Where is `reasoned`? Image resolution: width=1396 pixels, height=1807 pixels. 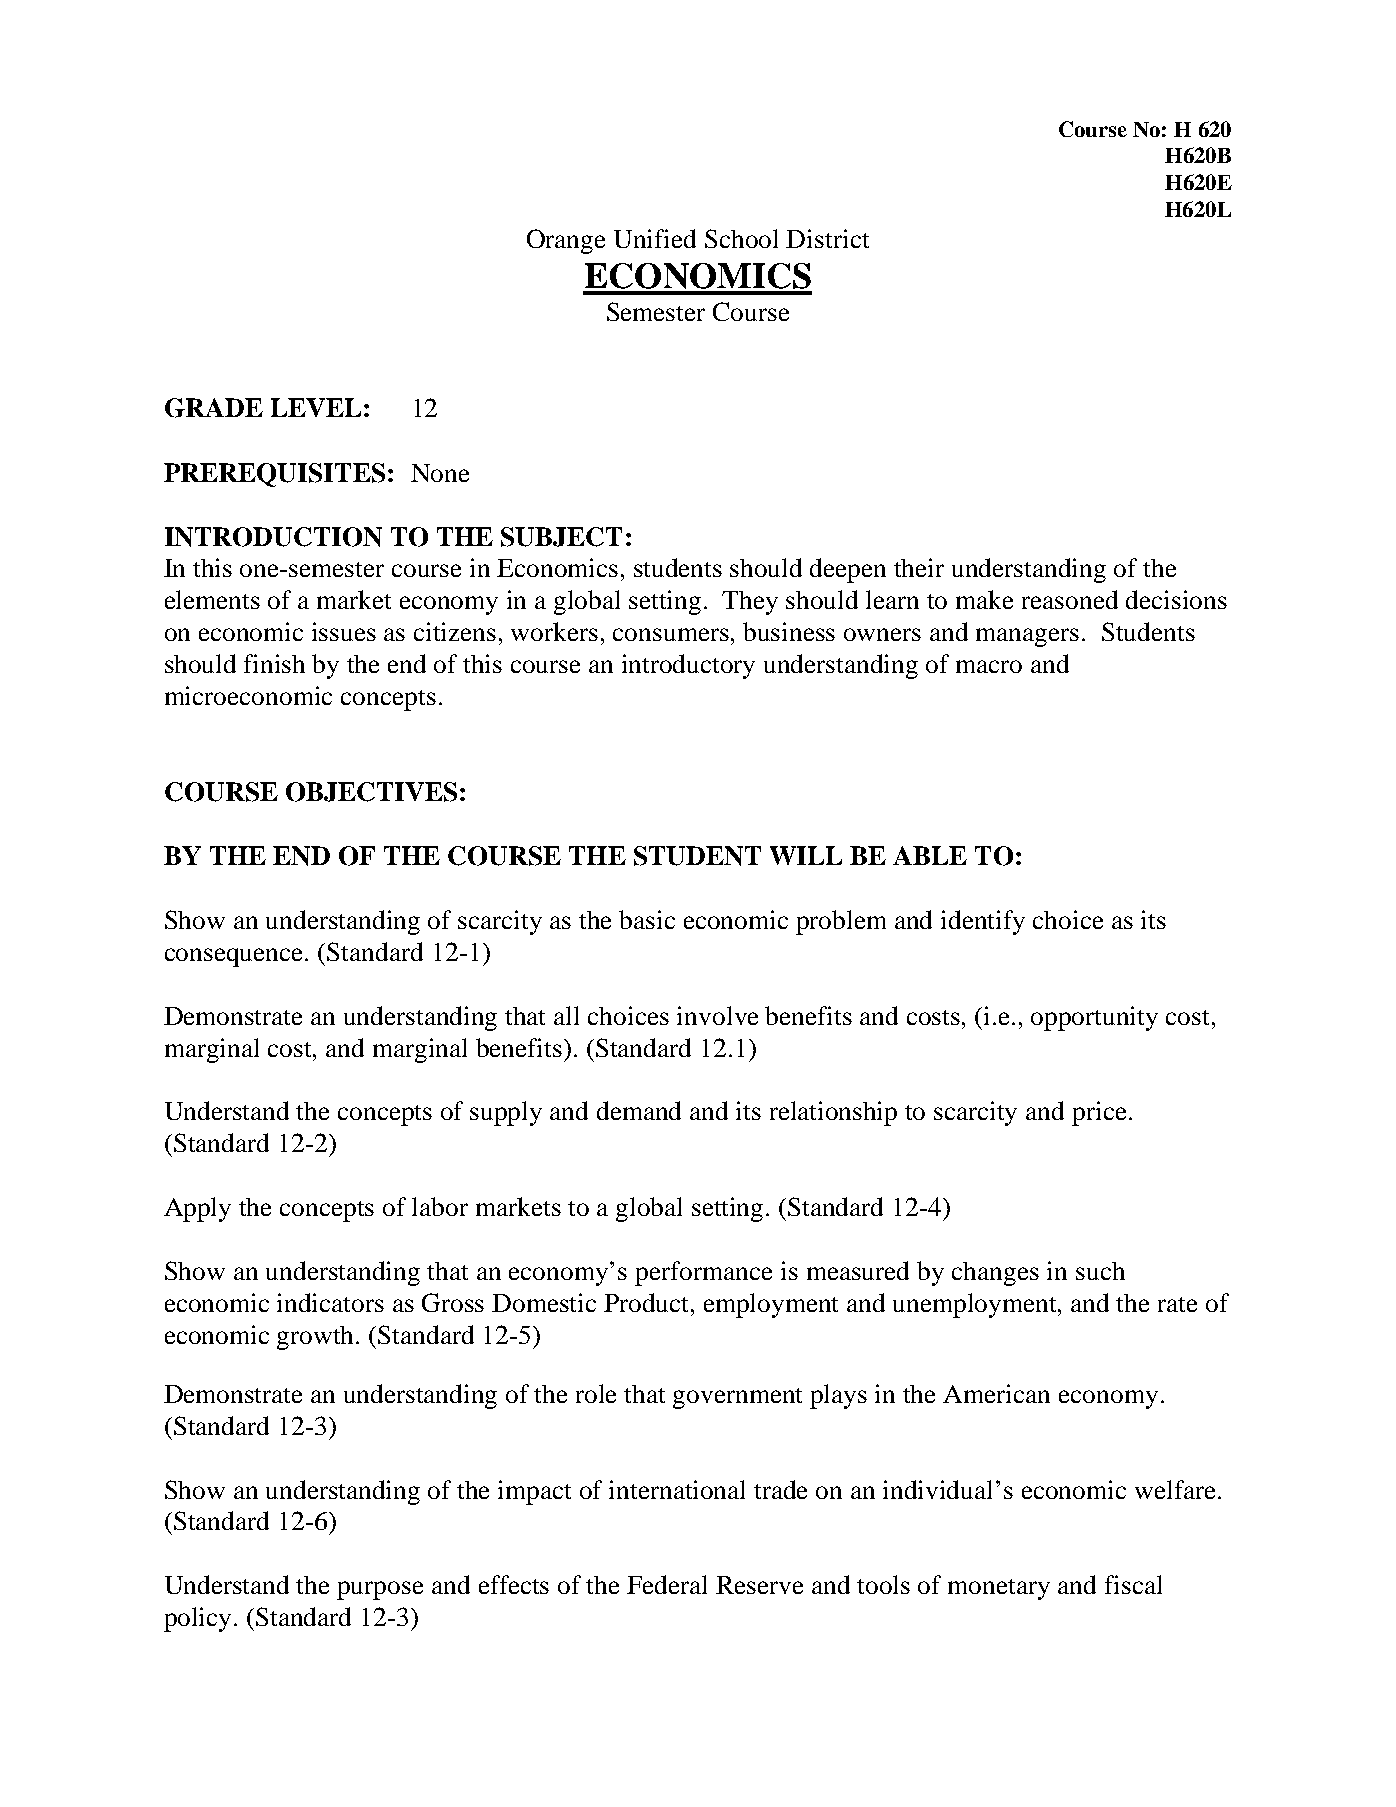 reasoned is located at coordinates (1070, 599).
